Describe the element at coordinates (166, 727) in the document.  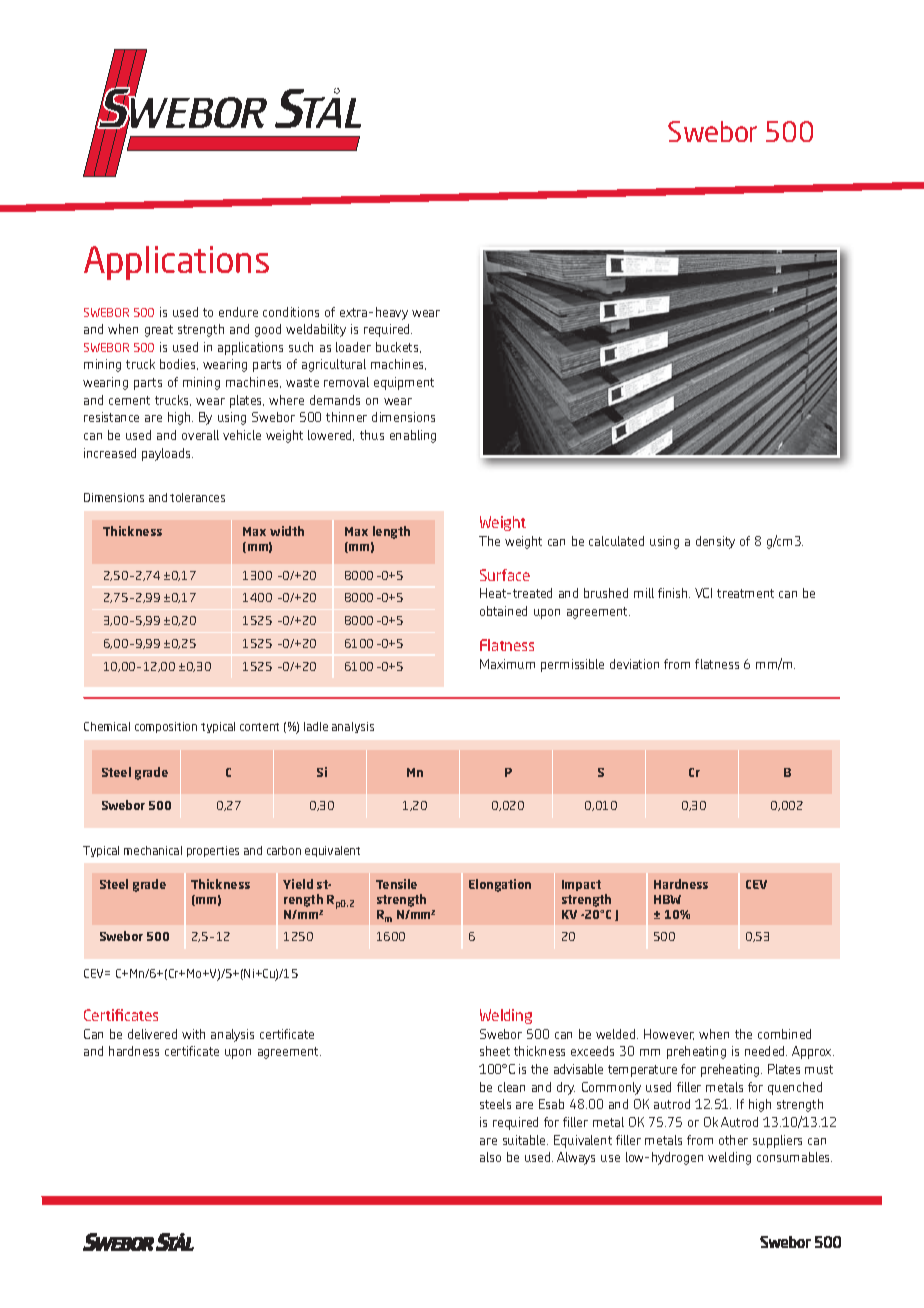
I see `composition` at that location.
